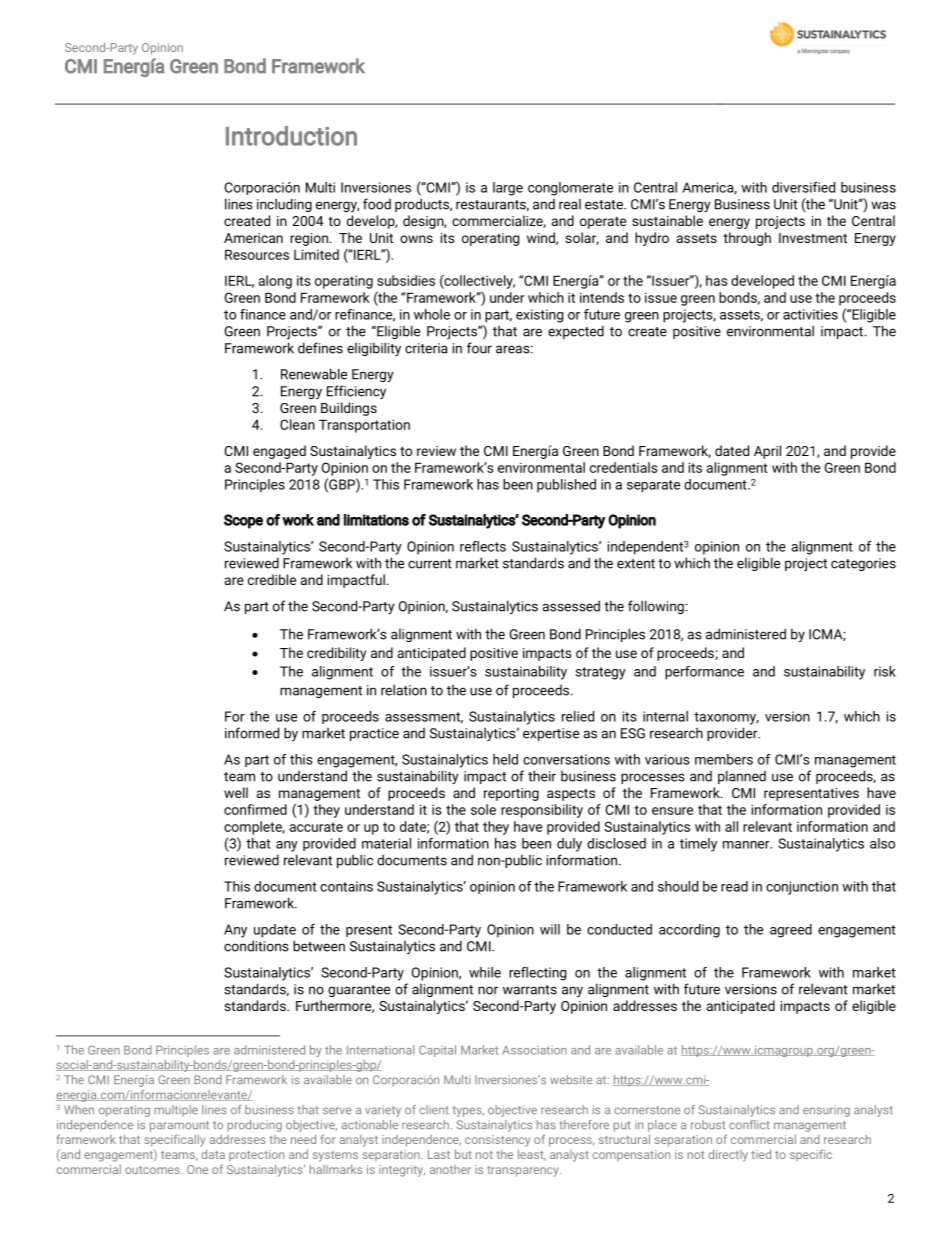 The width and height of the screenshot is (952, 1233). I want to click on consistency, so click(497, 1141).
